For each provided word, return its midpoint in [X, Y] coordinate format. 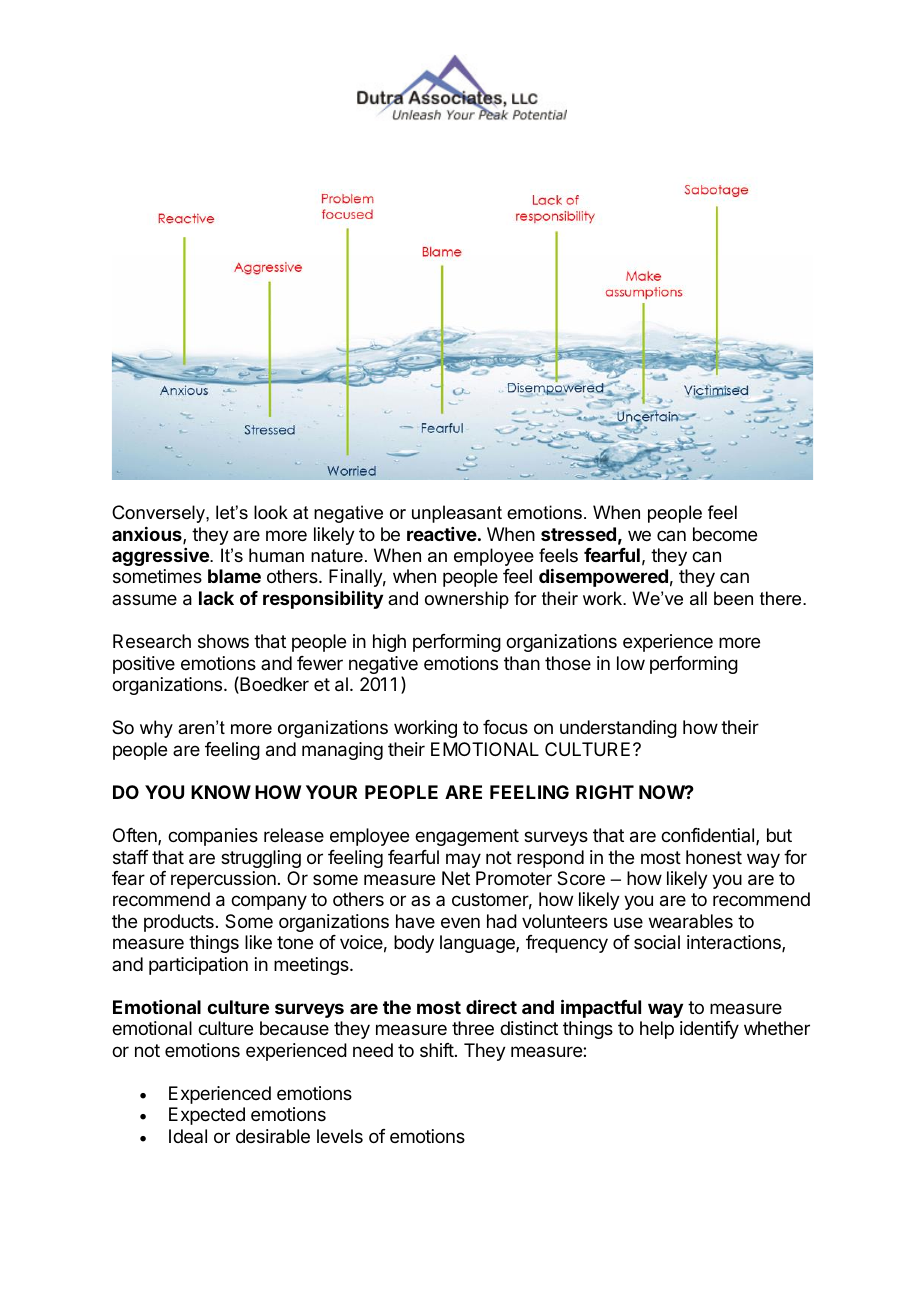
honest [714, 857]
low [631, 663]
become [725, 534]
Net [456, 878]
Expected [207, 1116]
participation [198, 966]
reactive [442, 534]
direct [491, 1006]
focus [505, 727]
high [389, 643]
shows [223, 641]
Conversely [159, 514]
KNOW [221, 792]
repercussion [223, 880]
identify [709, 1030]
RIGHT [605, 792]
